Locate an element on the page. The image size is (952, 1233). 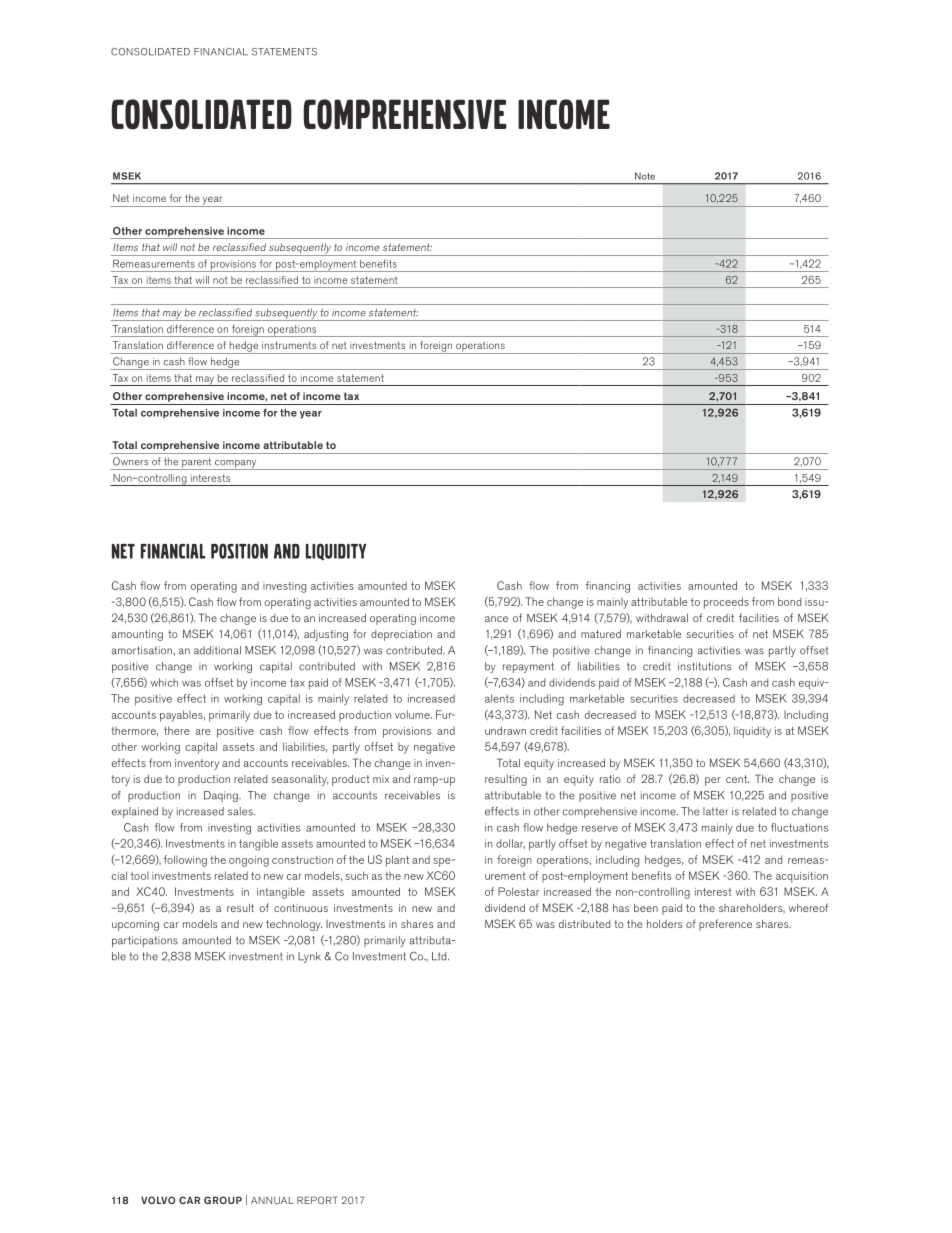
instruments is located at coordinates (289, 345).
